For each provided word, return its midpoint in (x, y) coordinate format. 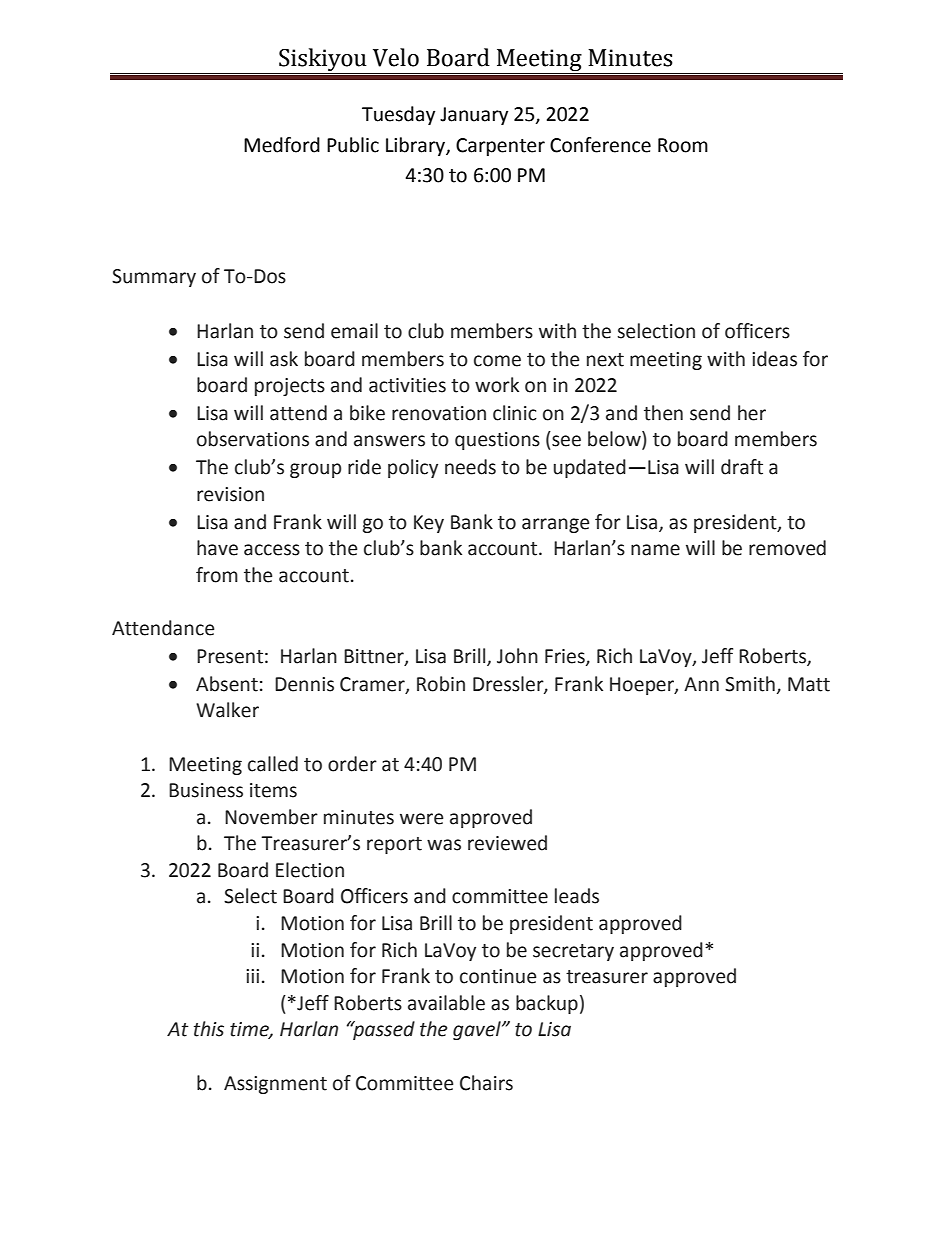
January (474, 116)
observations (253, 439)
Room (683, 145)
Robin (441, 684)
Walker (227, 710)
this (209, 1029)
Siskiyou (323, 61)
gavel (478, 1030)
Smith (750, 684)
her (752, 413)
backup (547, 1004)
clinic (515, 413)
